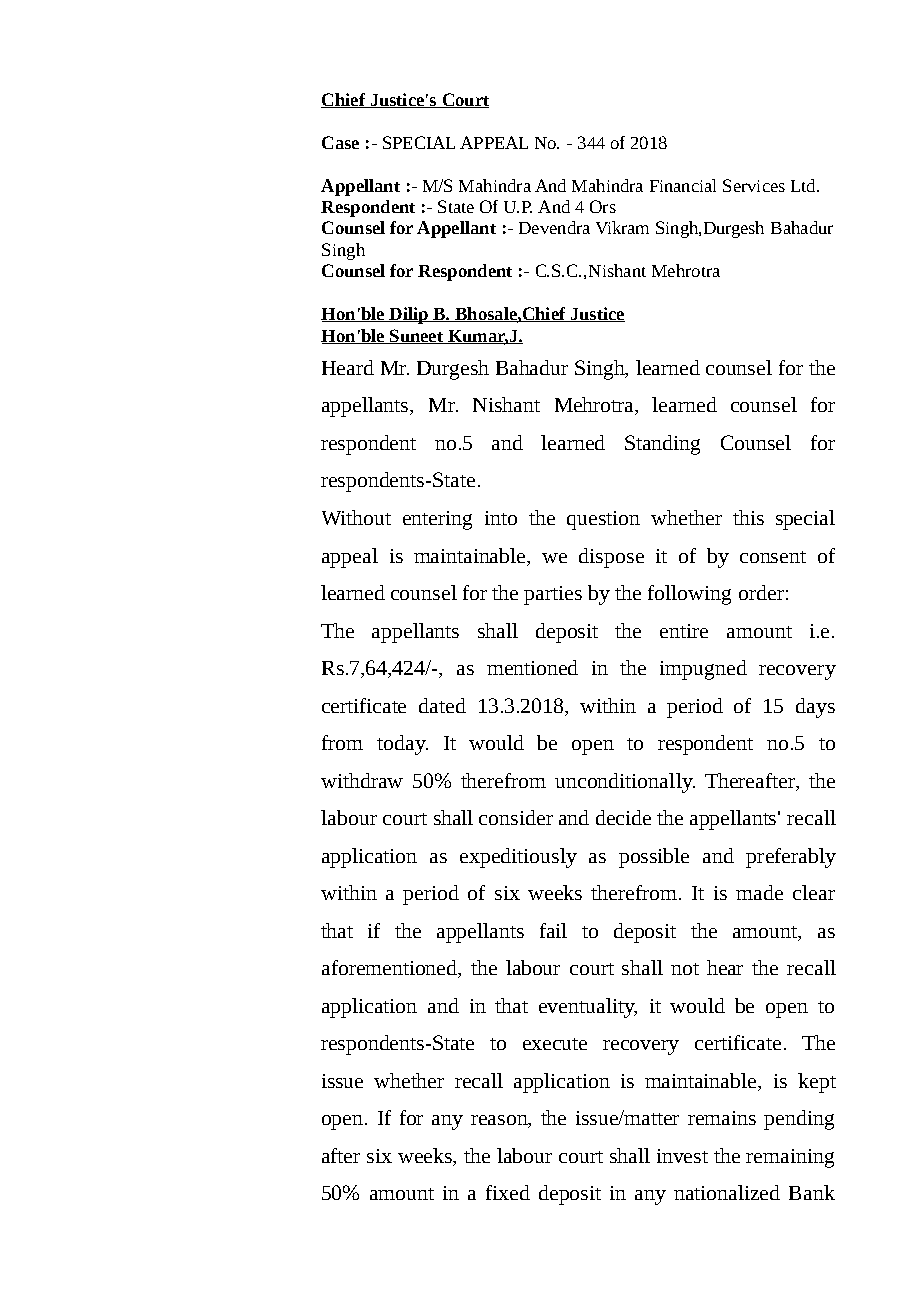 The image size is (924, 1308). What do you see at coordinates (437, 520) in the document?
I see `entering` at bounding box center [437, 520].
